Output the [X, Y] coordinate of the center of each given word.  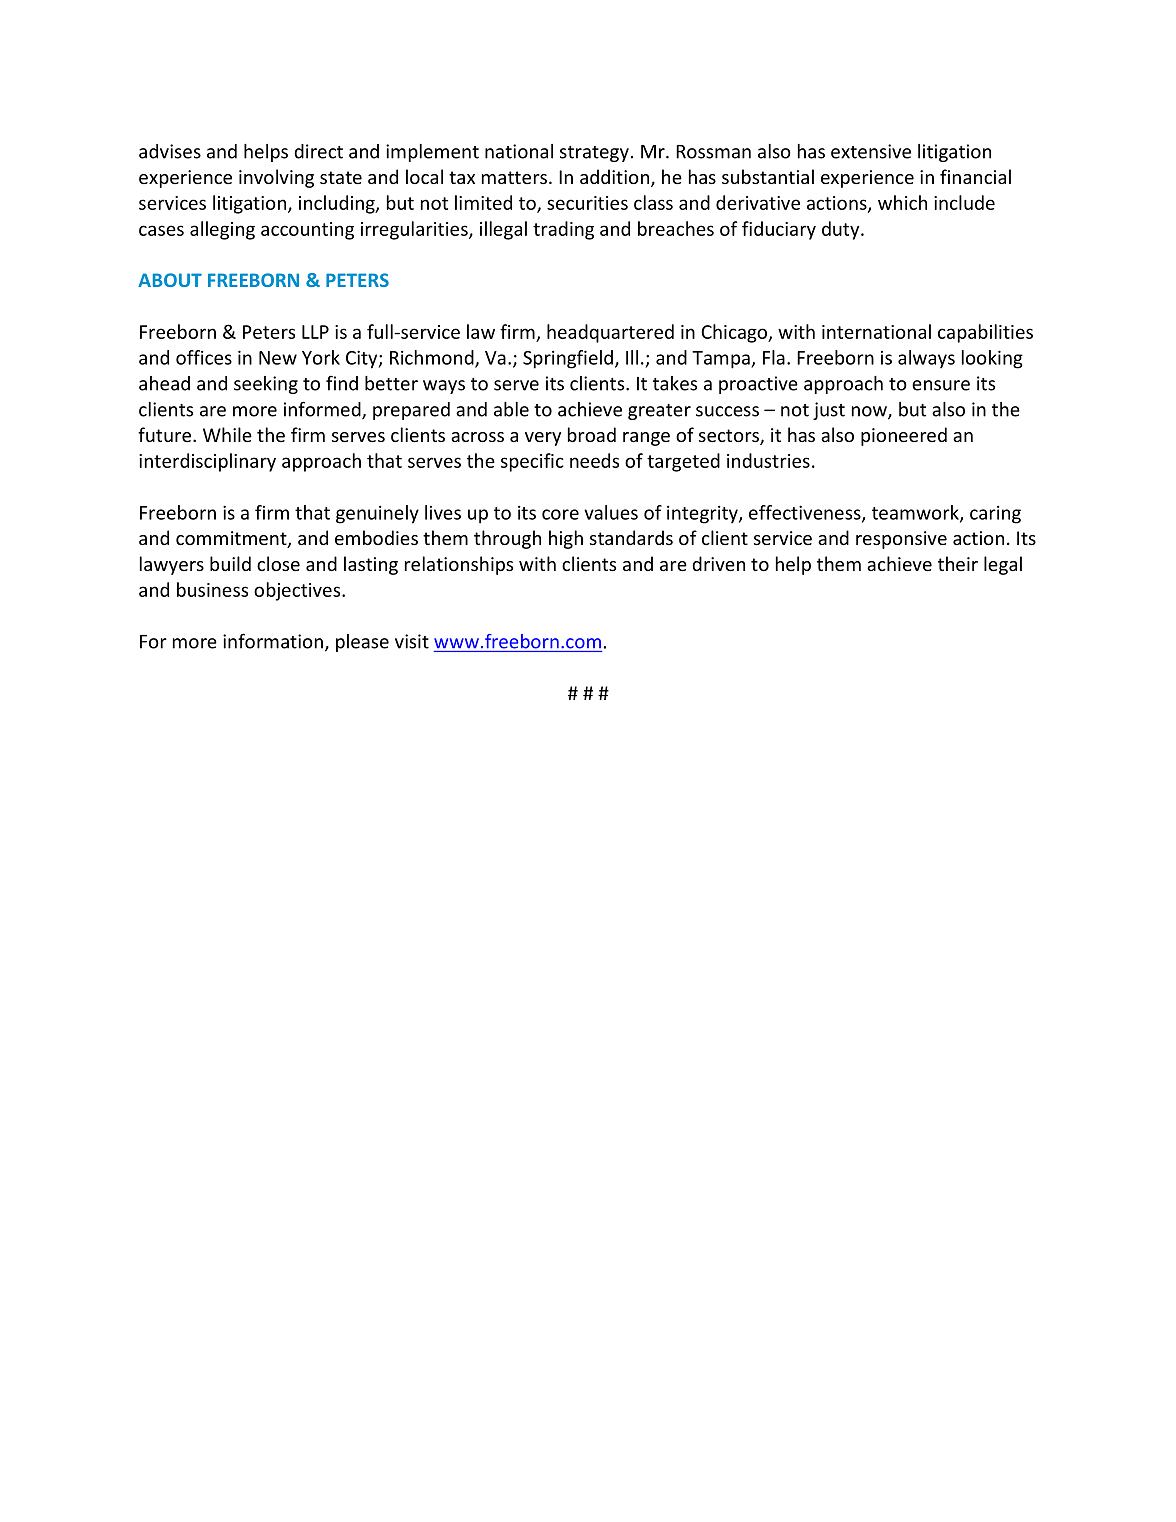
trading [563, 230]
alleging [222, 230]
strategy [594, 154]
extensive [871, 151]
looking [992, 359]
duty [842, 230]
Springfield [568, 359]
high [566, 539]
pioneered [904, 436]
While [227, 434]
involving [276, 178]
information [273, 641]
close [278, 563]
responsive [901, 540]
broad [592, 434]
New [278, 358]
